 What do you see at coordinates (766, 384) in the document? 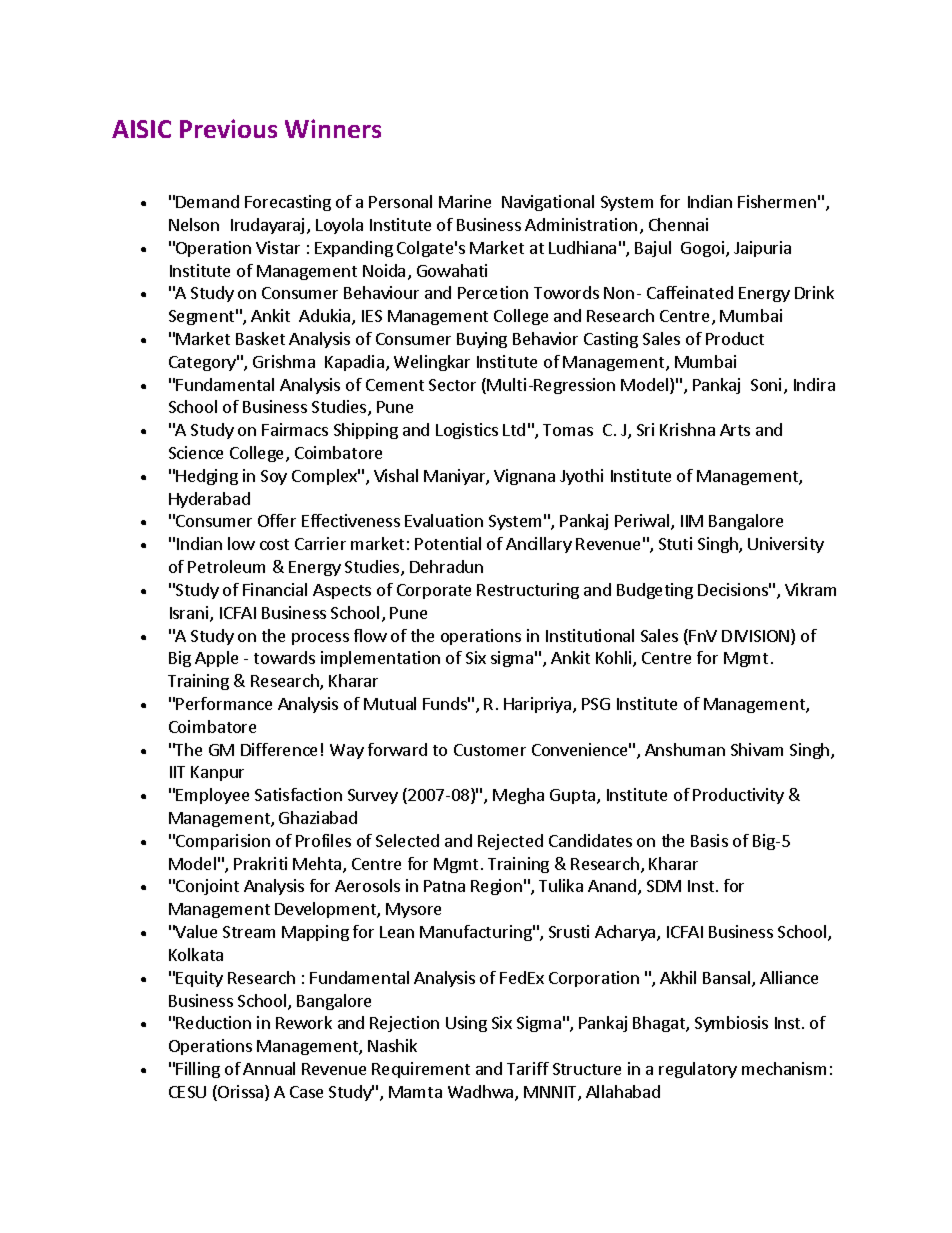
I see `Soni` at bounding box center [766, 384].
